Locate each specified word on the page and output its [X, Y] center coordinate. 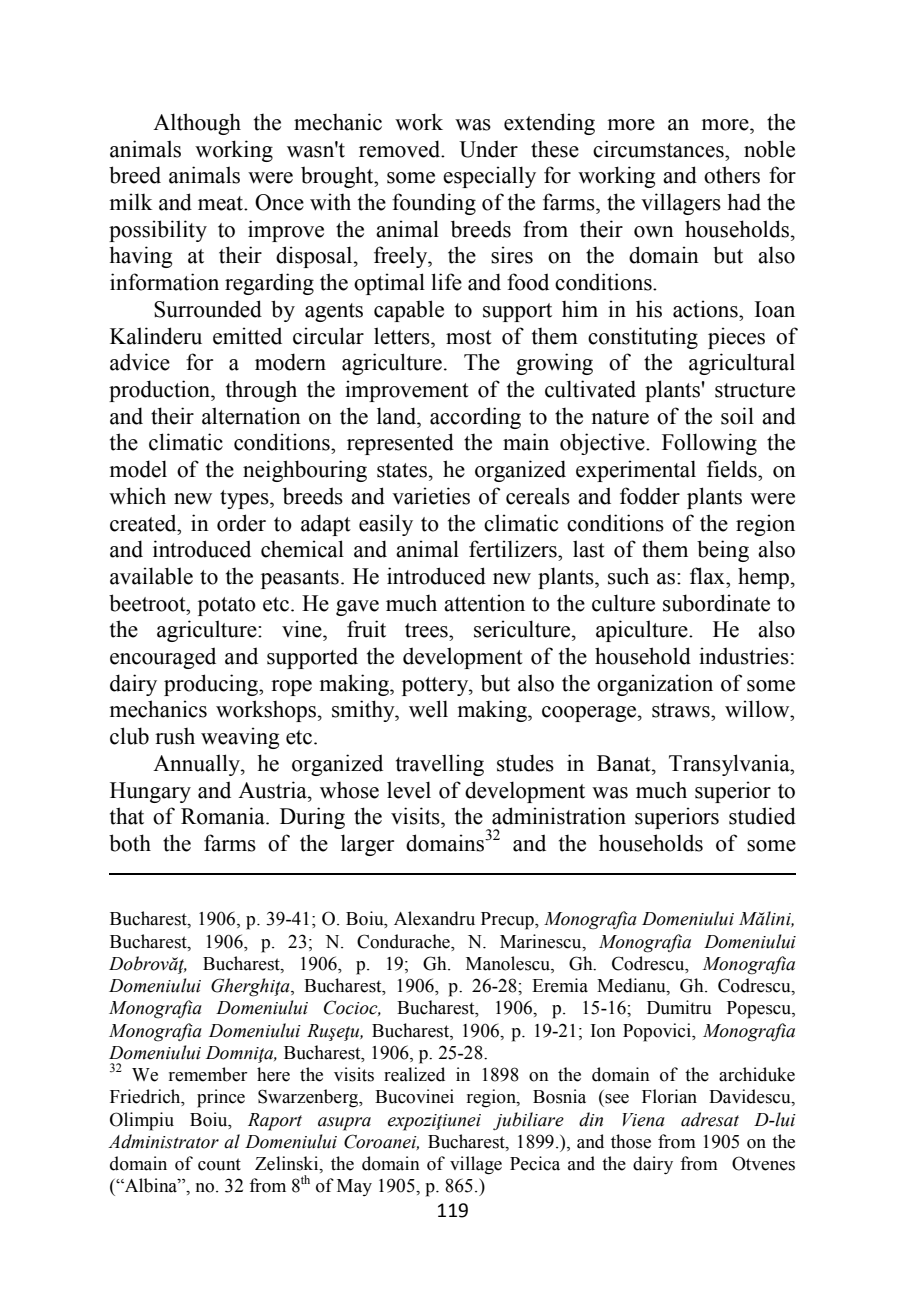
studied [762, 816]
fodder [650, 496]
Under [488, 149]
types [245, 499]
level [409, 790]
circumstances [659, 149]
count [219, 1164]
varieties [431, 496]
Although [197, 124]
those [631, 1141]
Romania [224, 816]
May [354, 1187]
